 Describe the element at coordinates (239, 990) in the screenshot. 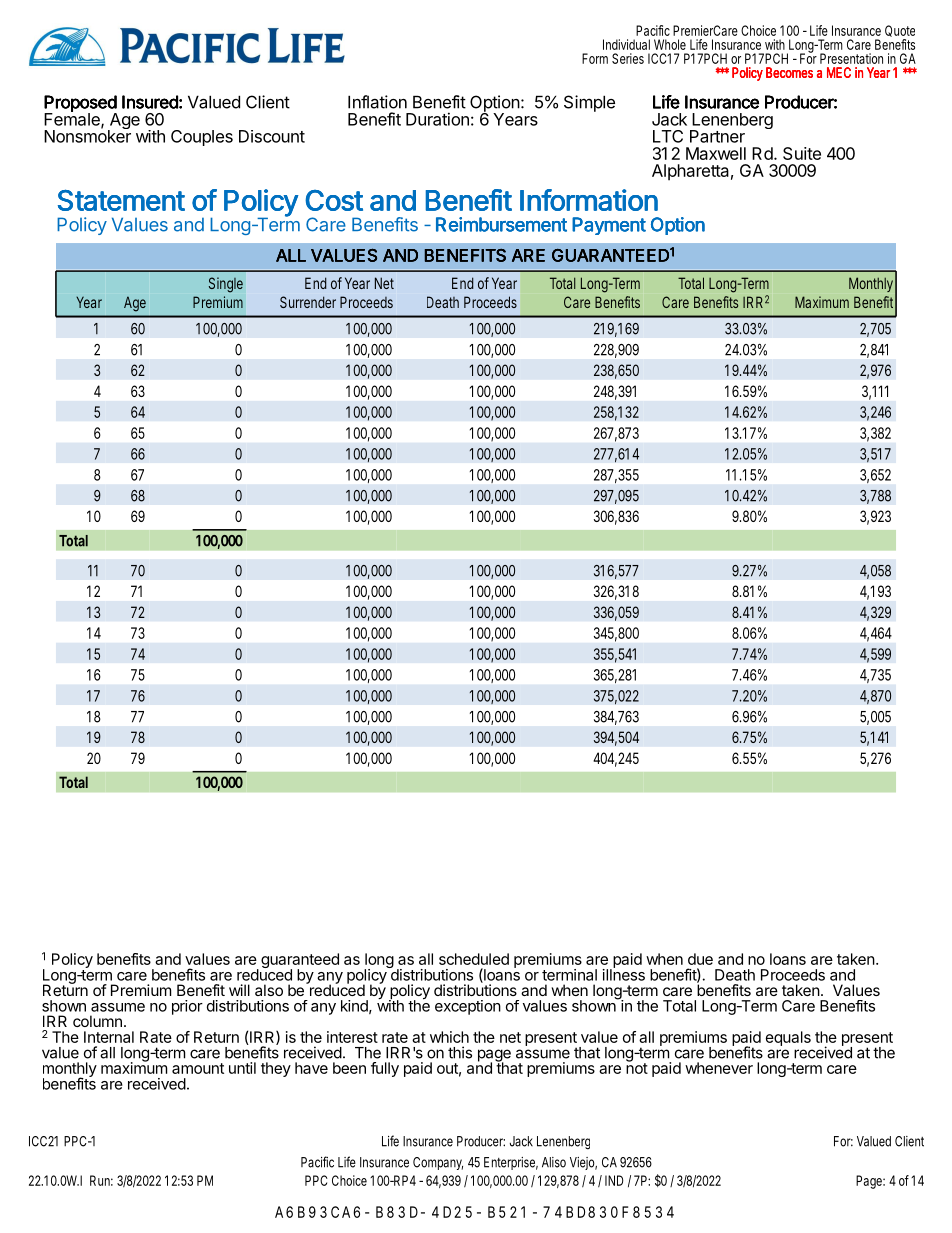

I see `will` at that location.
